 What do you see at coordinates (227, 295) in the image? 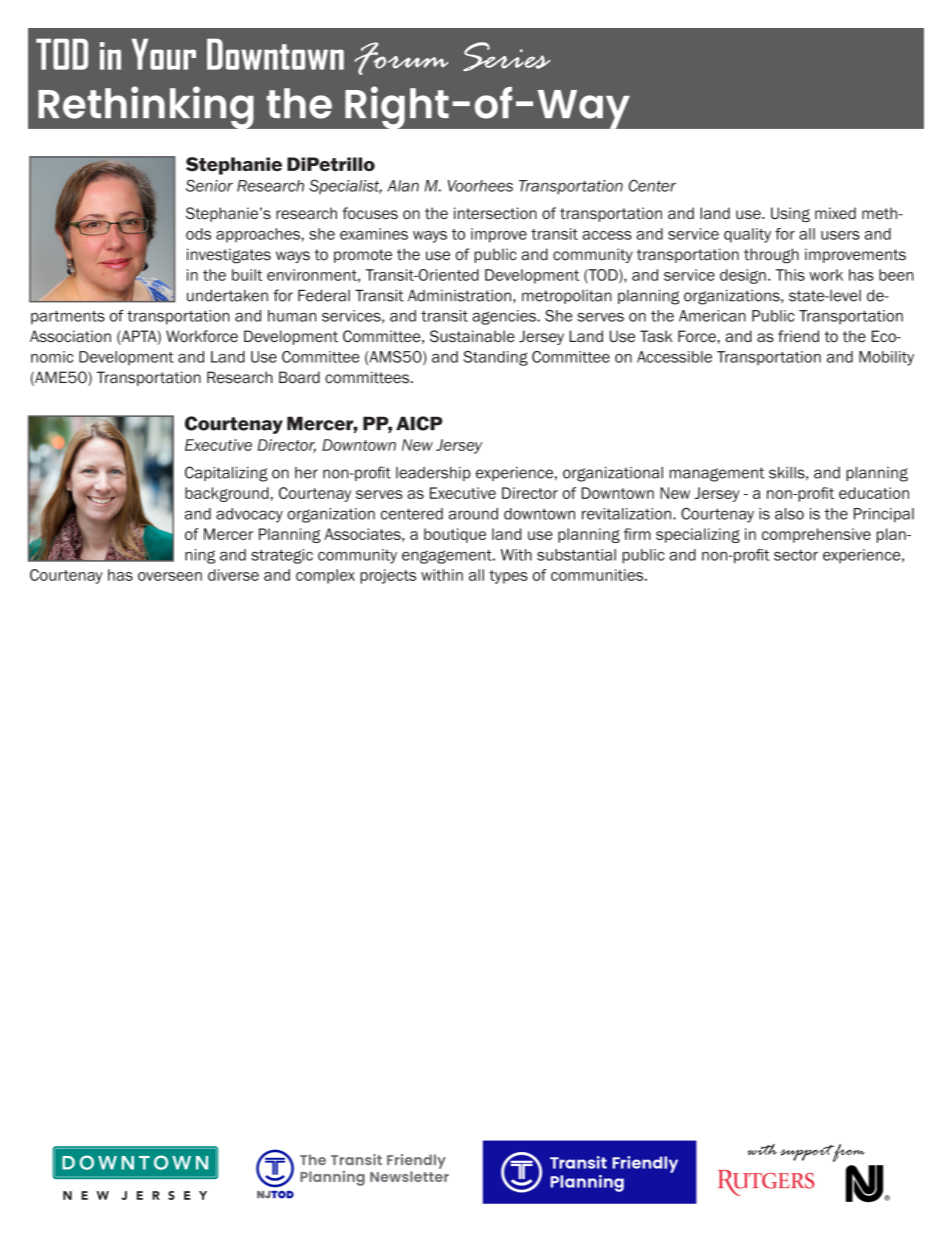
I see `undertaken` at bounding box center [227, 295].
